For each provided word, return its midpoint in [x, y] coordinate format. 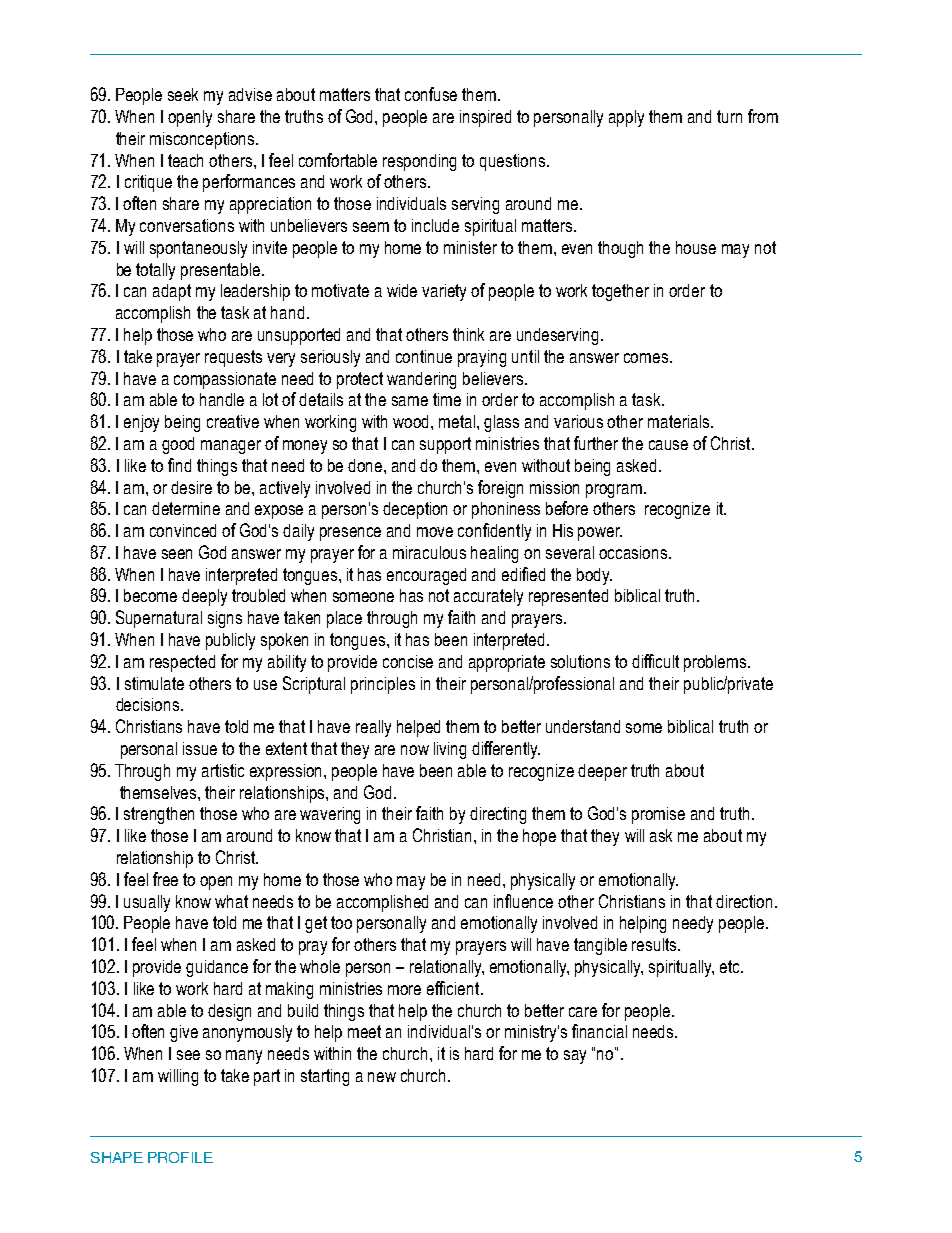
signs [225, 619]
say [575, 1057]
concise [408, 661]
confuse [431, 94]
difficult [655, 661]
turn [729, 116]
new [382, 1077]
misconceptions [203, 140]
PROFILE [180, 1157]
